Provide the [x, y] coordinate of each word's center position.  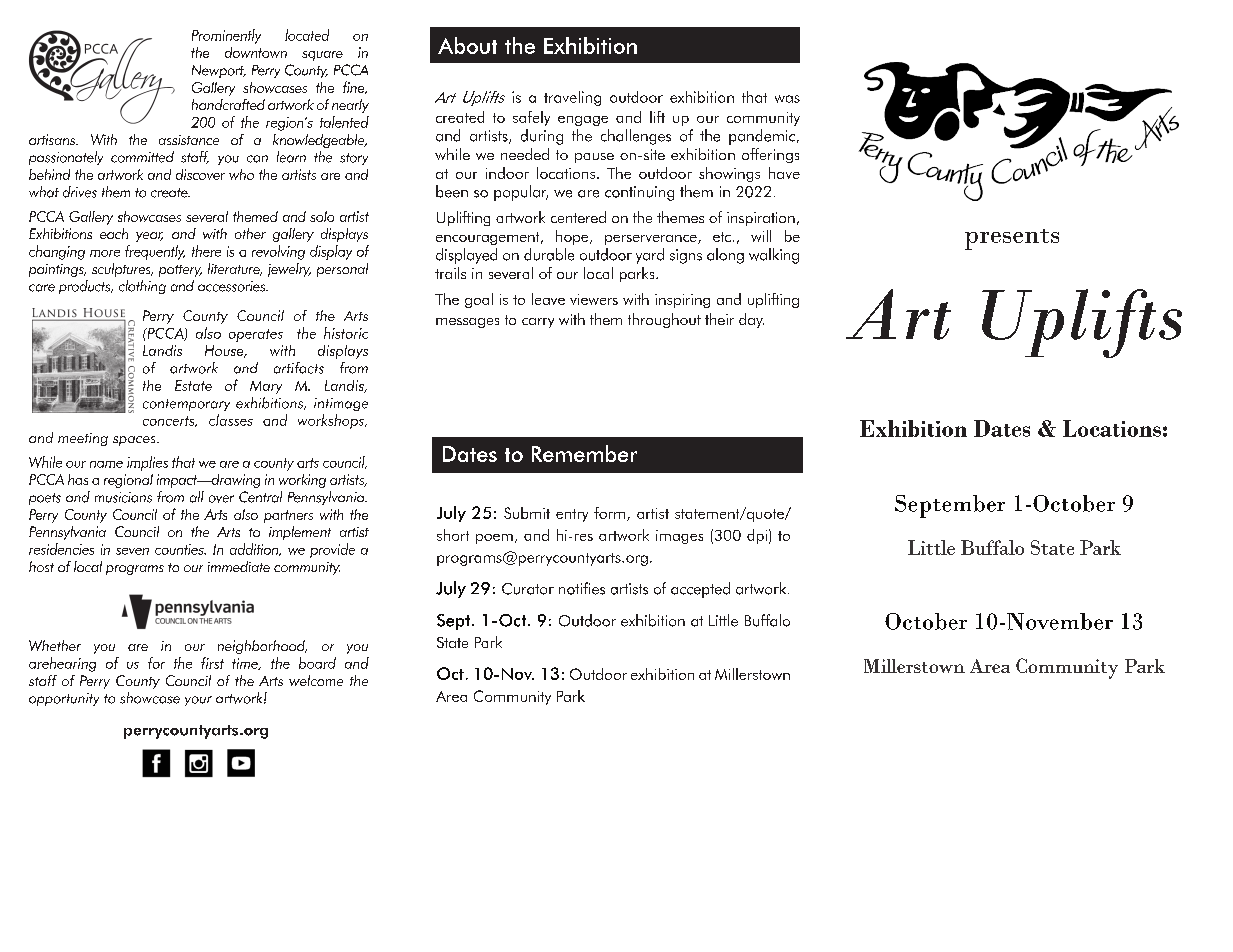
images [679, 537]
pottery [180, 271]
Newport [219, 71]
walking [774, 256]
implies [147, 463]
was [787, 99]
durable [549, 254]
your [198, 701]
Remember [584, 453]
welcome [316, 680]
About [467, 45]
